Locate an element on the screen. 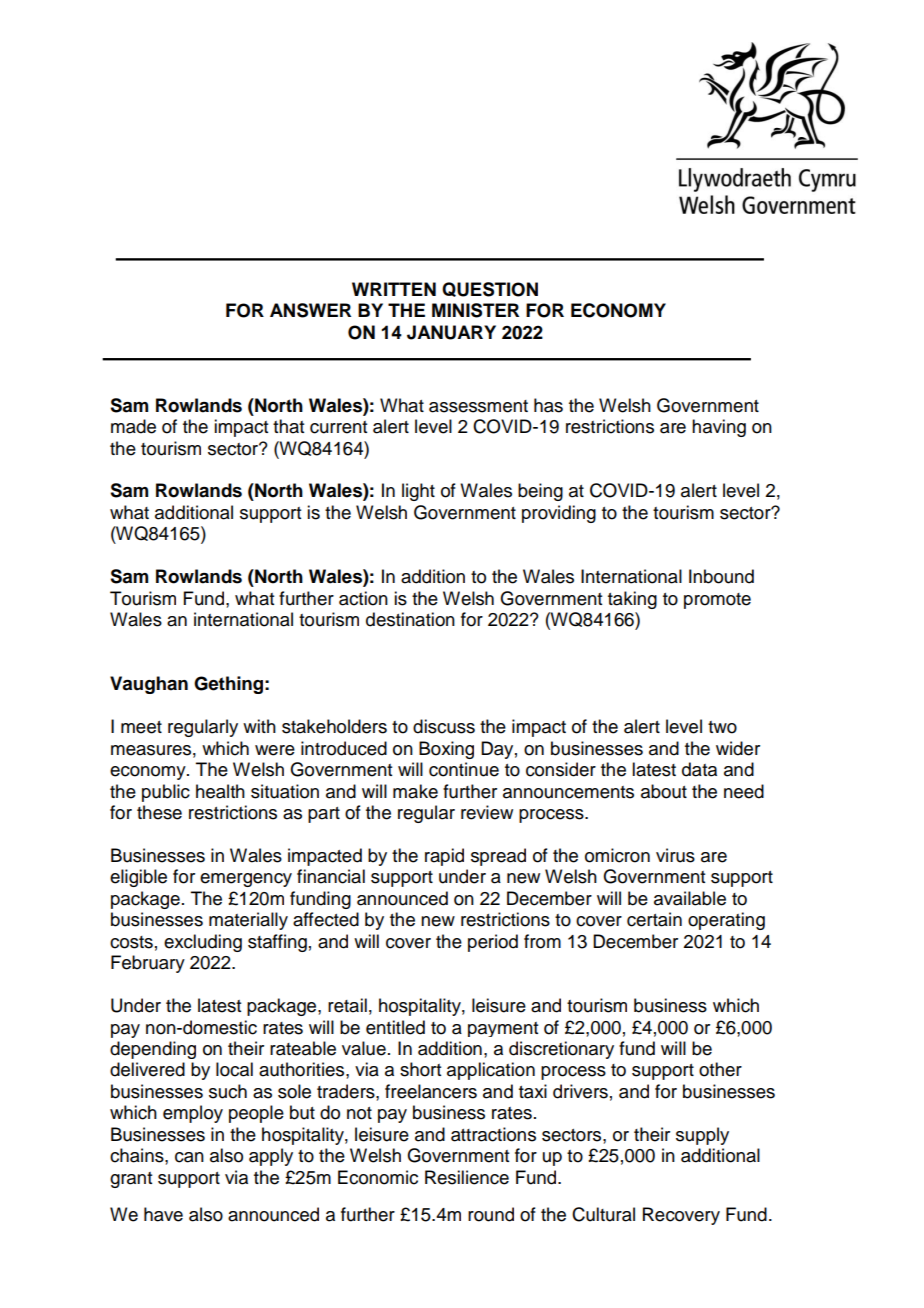  can is located at coordinates (189, 1157).
